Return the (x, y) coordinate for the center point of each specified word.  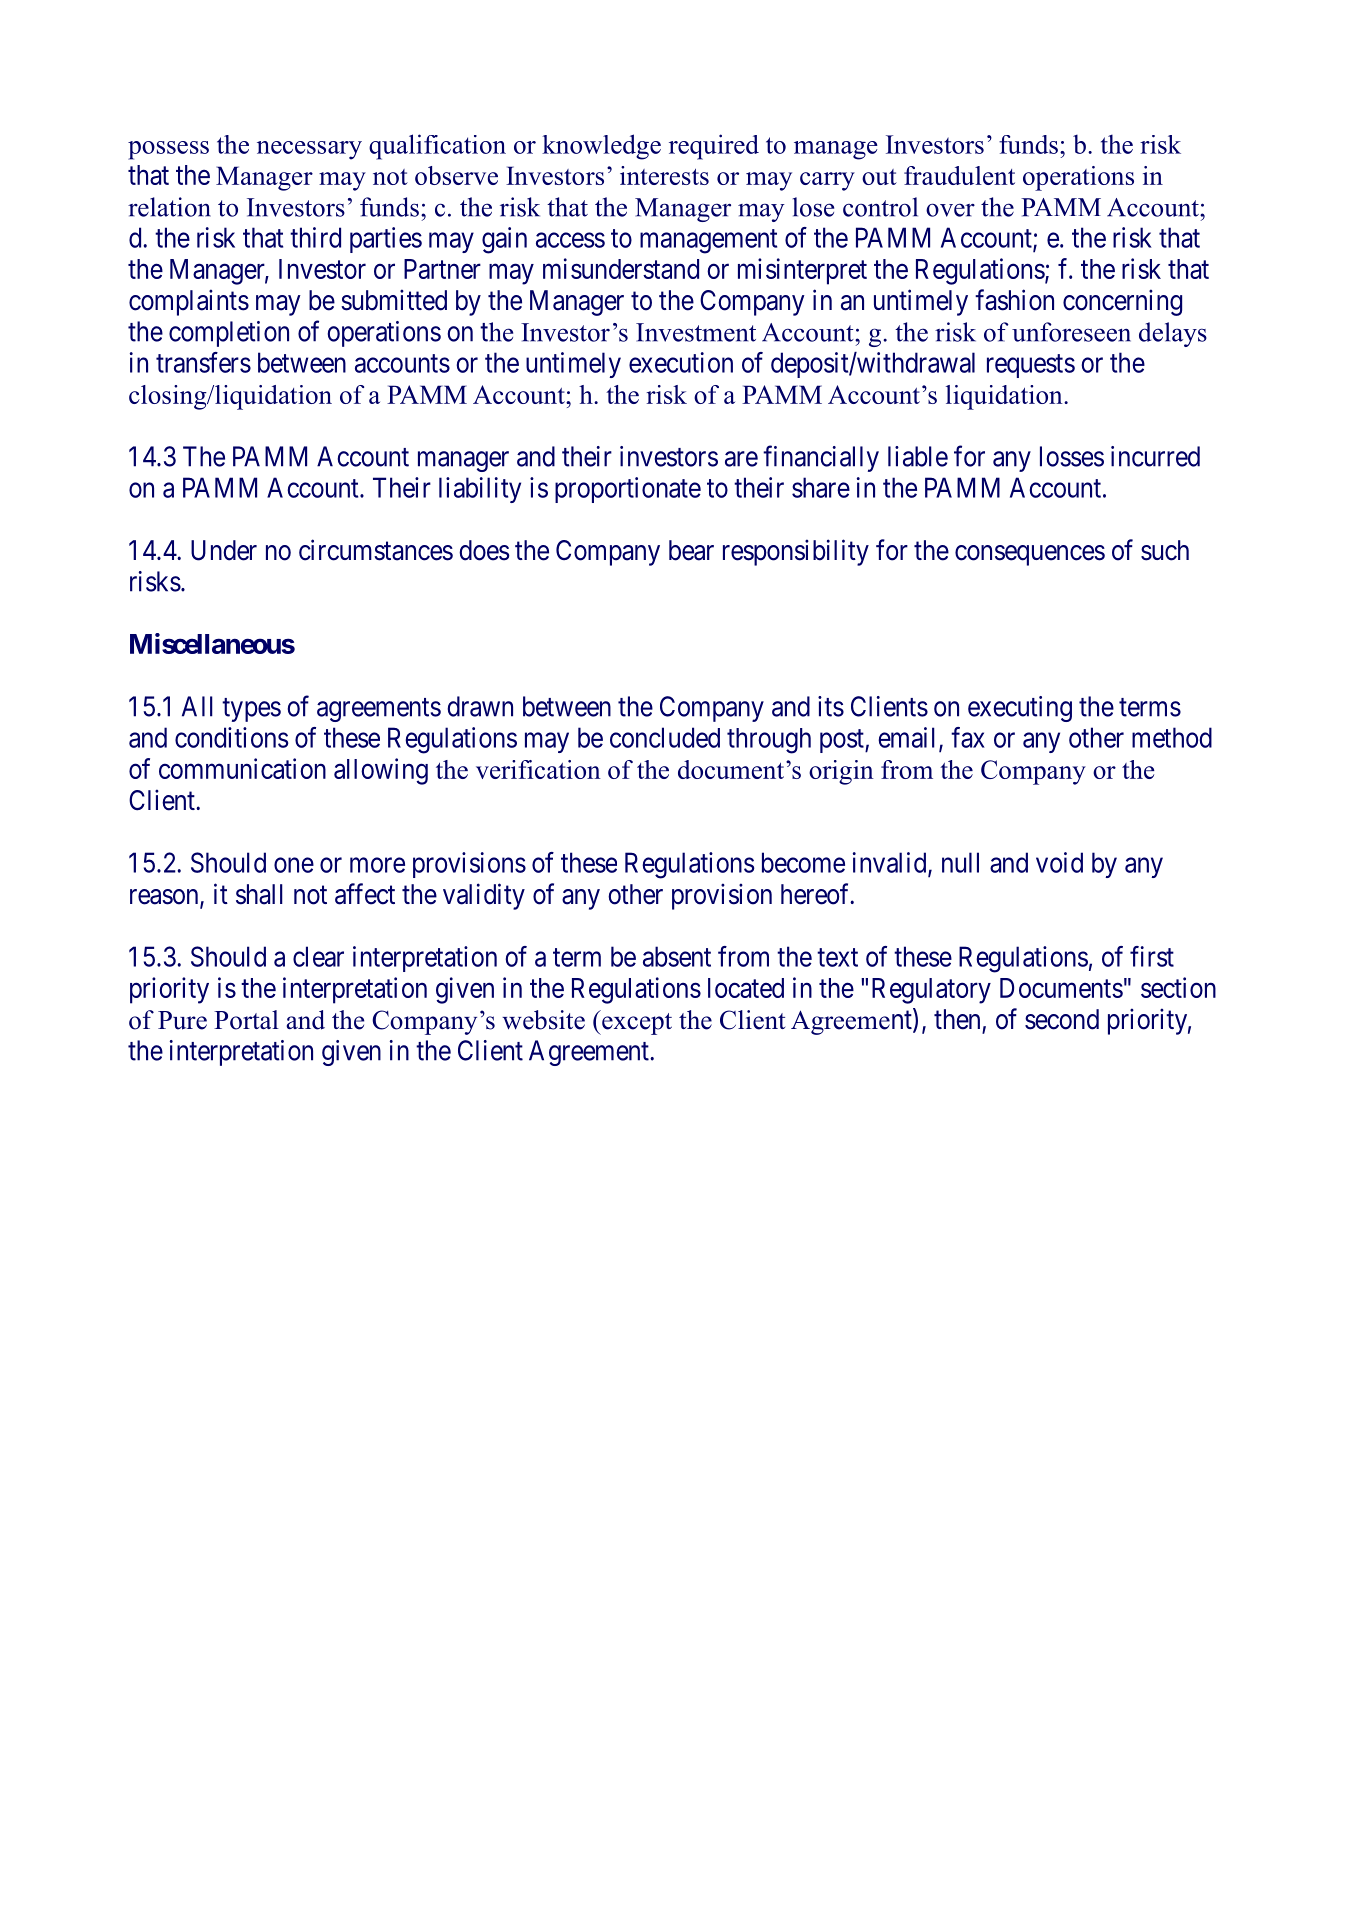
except (636, 1022)
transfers (203, 362)
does (484, 550)
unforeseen (1071, 332)
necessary (309, 150)
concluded (665, 737)
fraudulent (959, 175)
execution (681, 362)
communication (242, 768)
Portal (246, 1020)
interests (664, 175)
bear (691, 550)
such (1165, 550)
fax (968, 737)
